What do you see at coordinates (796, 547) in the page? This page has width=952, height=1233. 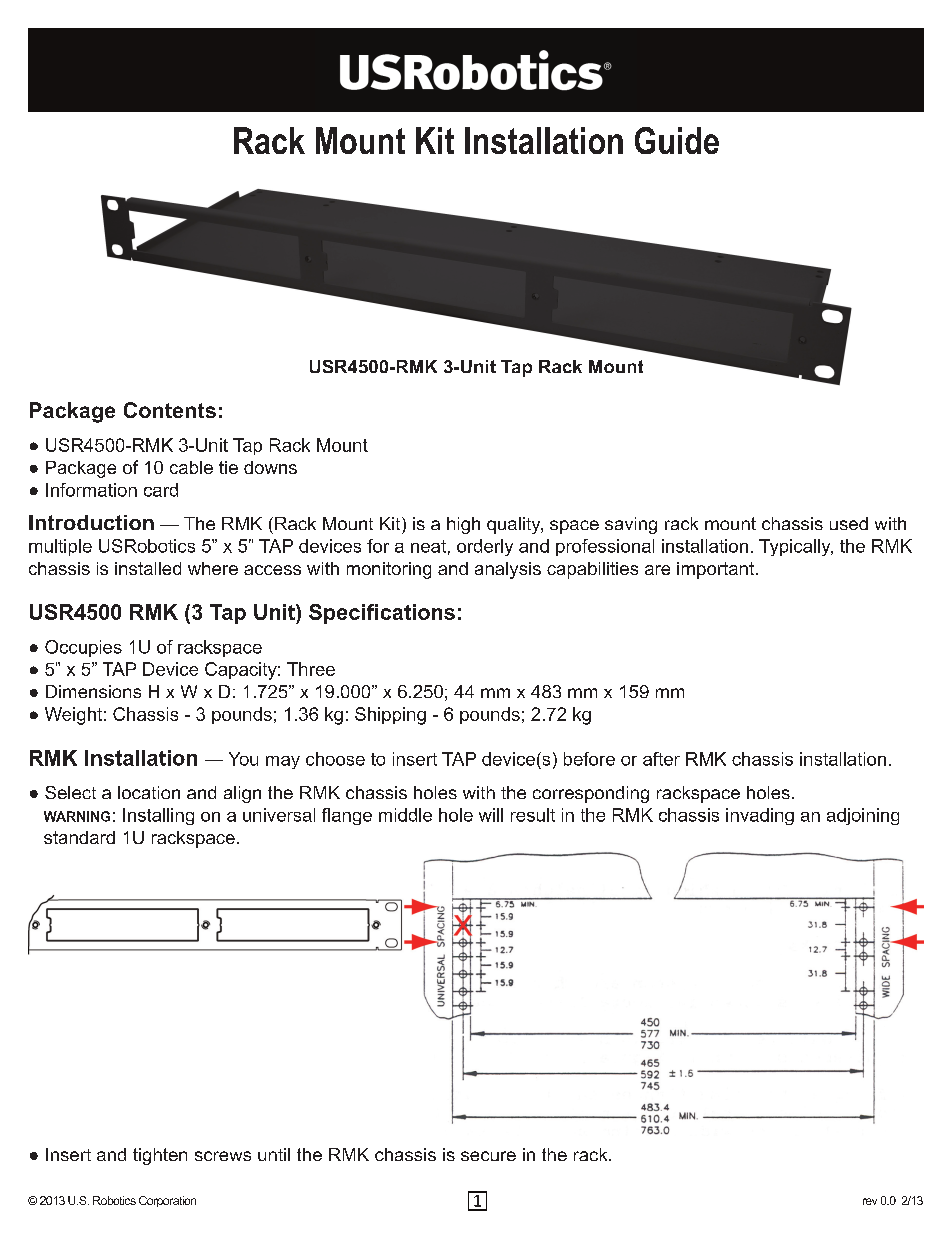 I see `Typically` at bounding box center [796, 547].
